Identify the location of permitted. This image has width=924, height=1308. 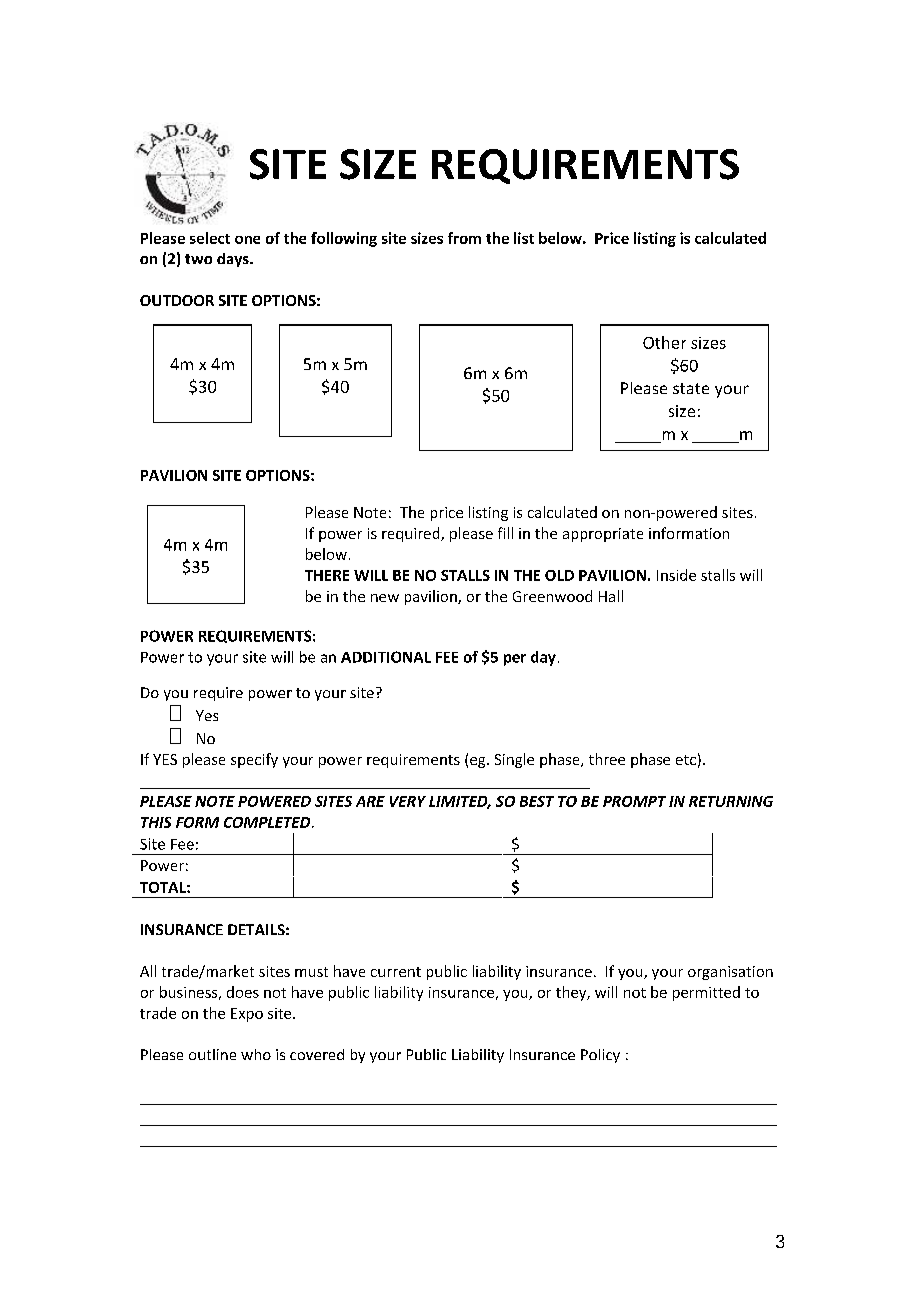
(706, 993).
